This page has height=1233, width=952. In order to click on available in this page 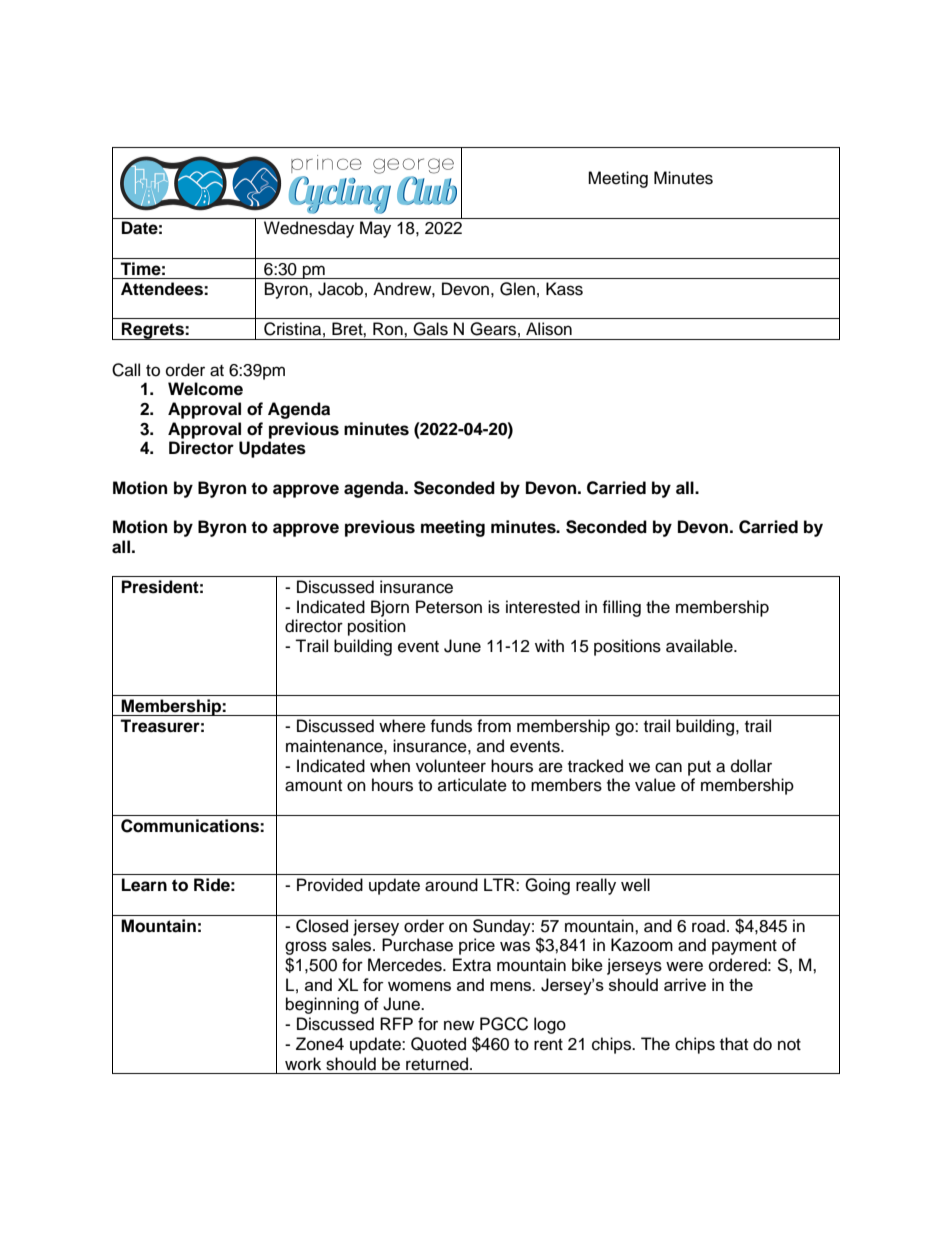, I will do `click(700, 646)`.
